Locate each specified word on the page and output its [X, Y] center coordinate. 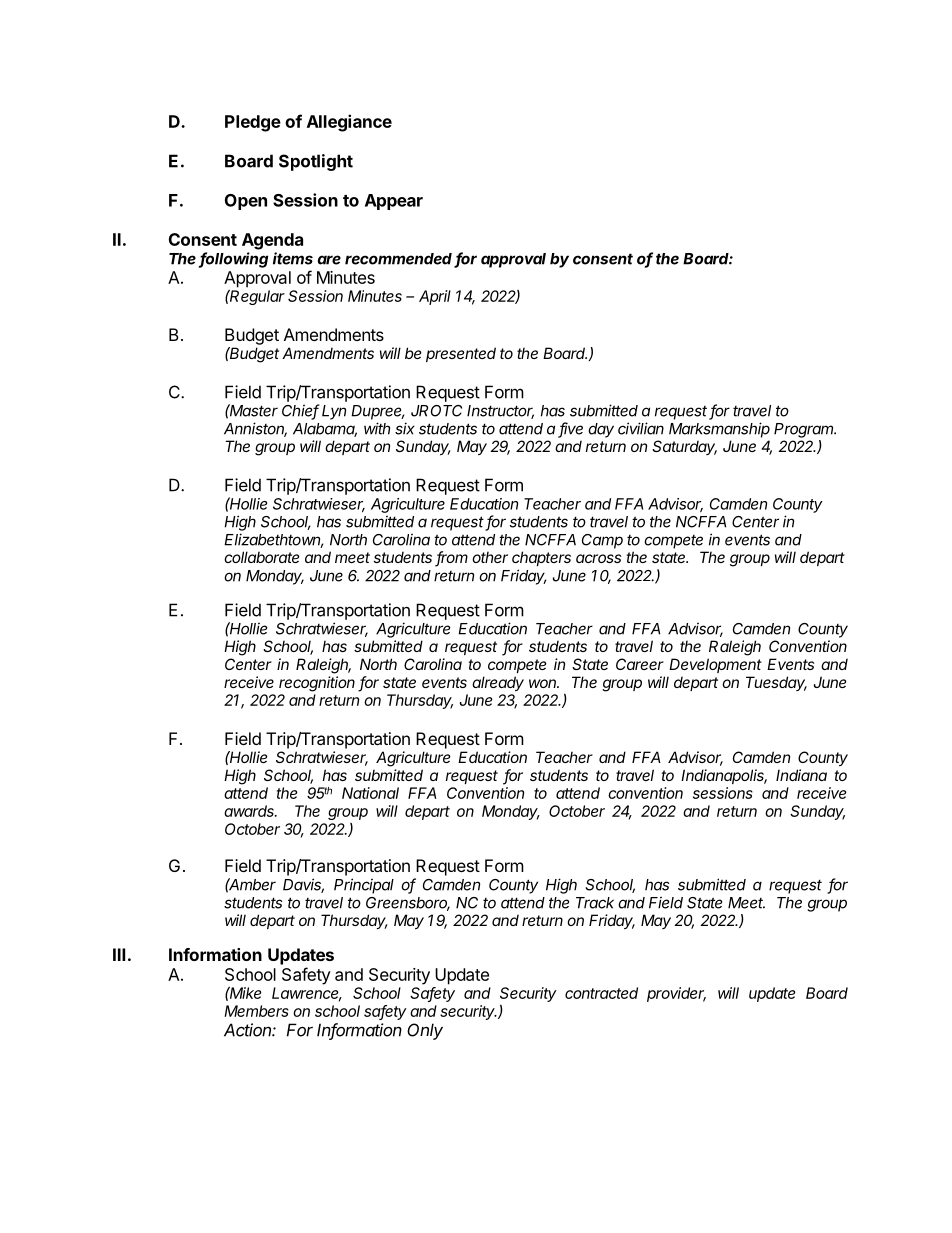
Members [256, 1011]
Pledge [253, 123]
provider [676, 994]
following [233, 260]
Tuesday [776, 683]
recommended [400, 260]
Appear [394, 202]
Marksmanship [719, 430]
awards [250, 811]
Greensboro [408, 904]
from [451, 558]
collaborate [262, 557]
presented [461, 354]
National [370, 793]
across [598, 558]
